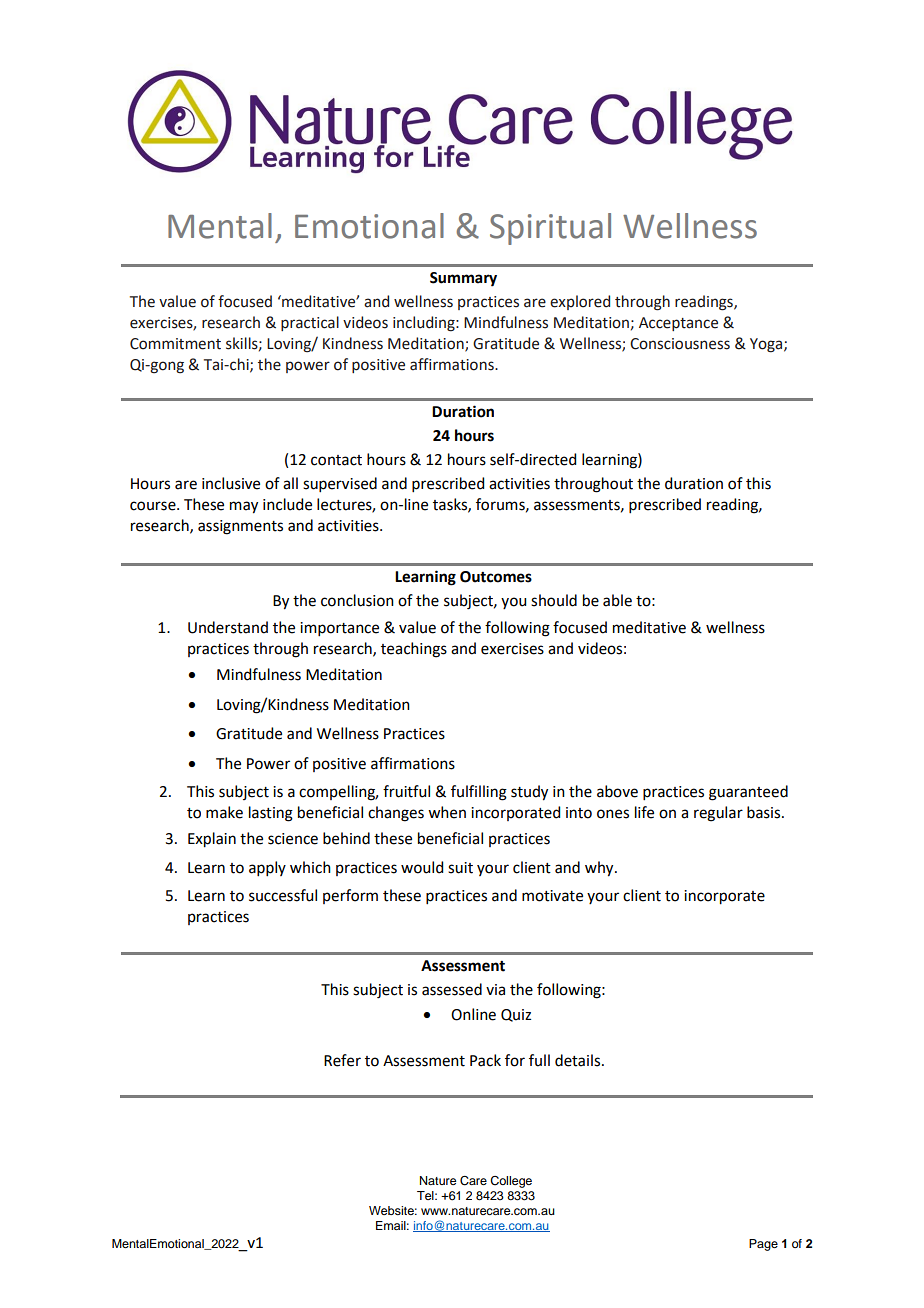  What do you see at coordinates (342, 1060) in the page?
I see `Refer` at bounding box center [342, 1060].
